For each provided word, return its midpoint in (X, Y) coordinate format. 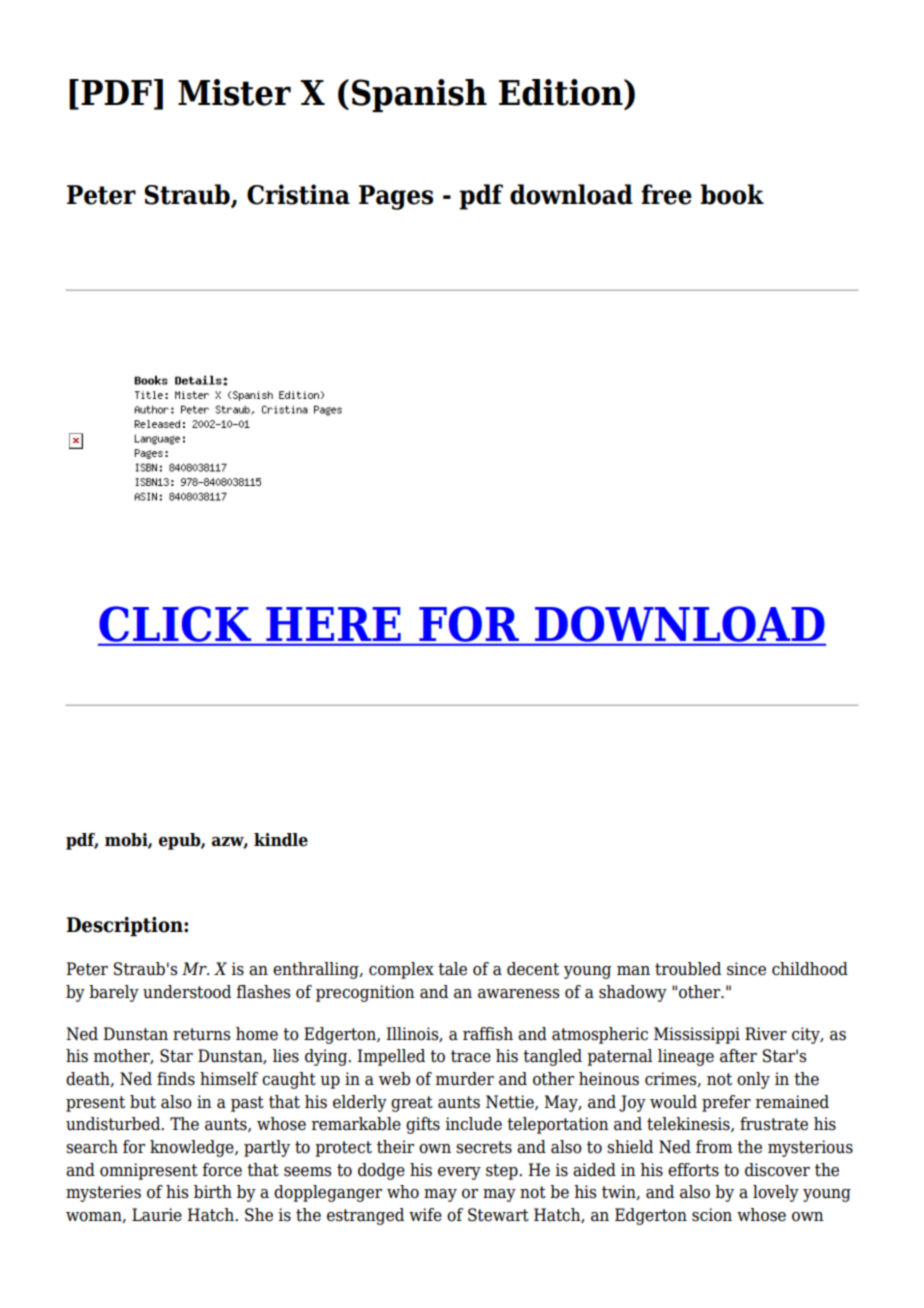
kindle (281, 840)
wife (425, 1215)
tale (452, 969)
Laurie (157, 1215)
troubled (688, 969)
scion (712, 1215)
